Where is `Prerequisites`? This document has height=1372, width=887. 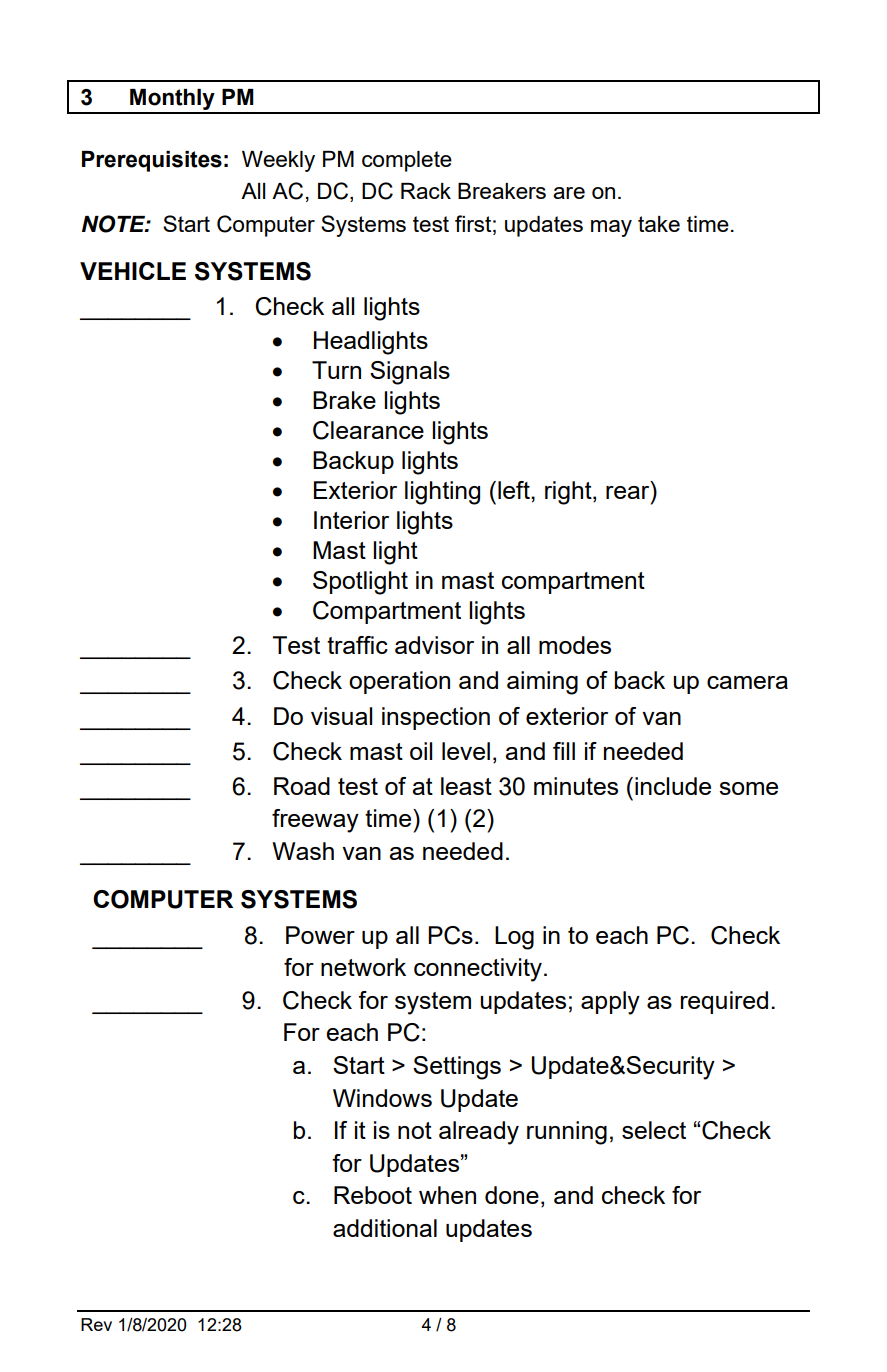
Prerequisites is located at coordinates (152, 161).
